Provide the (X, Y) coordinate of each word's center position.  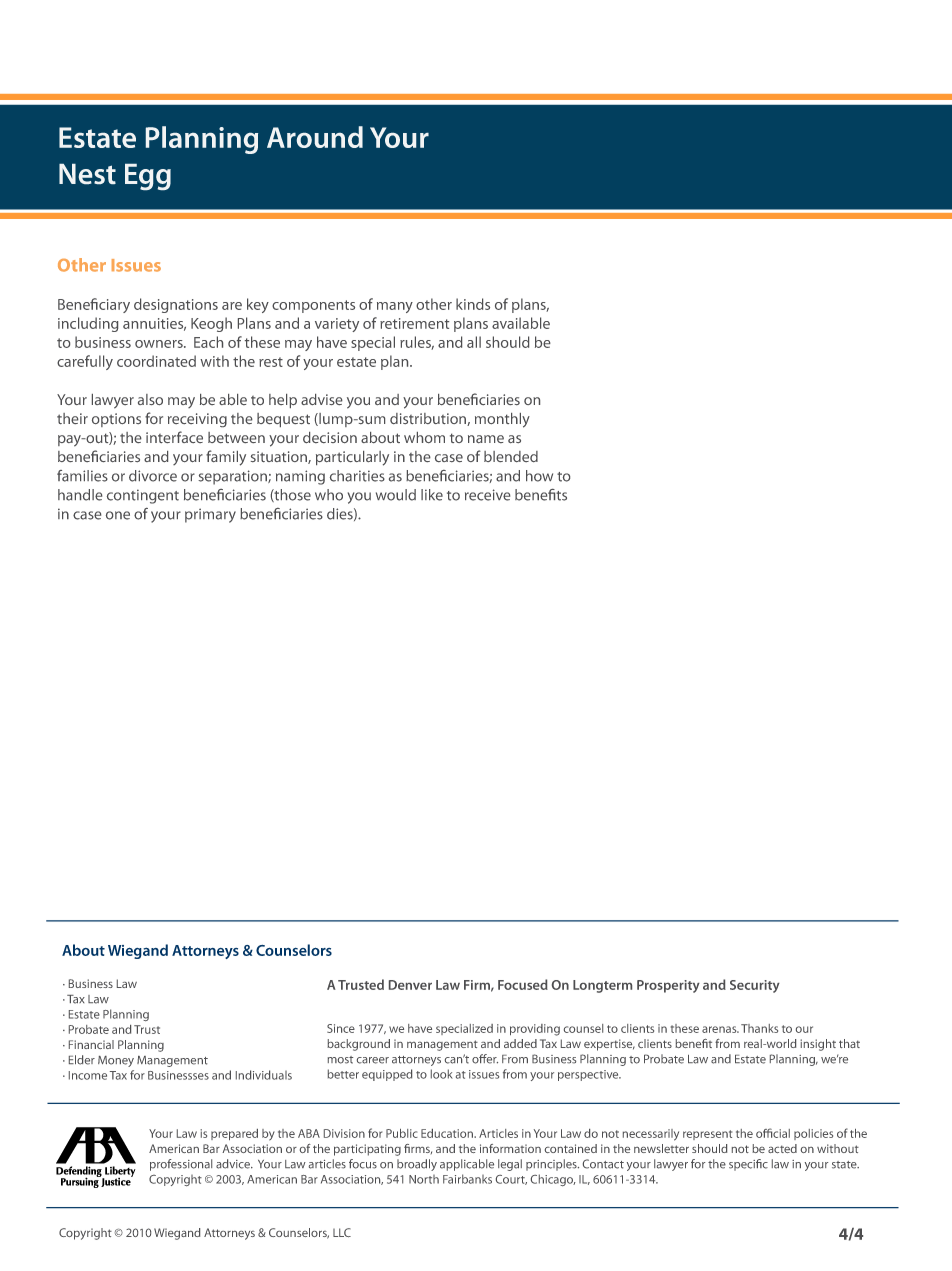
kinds (473, 304)
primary (210, 515)
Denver (410, 985)
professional (181, 1165)
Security (755, 986)
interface (174, 437)
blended (511, 456)
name (486, 439)
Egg (148, 177)
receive (487, 495)
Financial (91, 1044)
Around (315, 137)
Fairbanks (467, 1179)
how (539, 476)
